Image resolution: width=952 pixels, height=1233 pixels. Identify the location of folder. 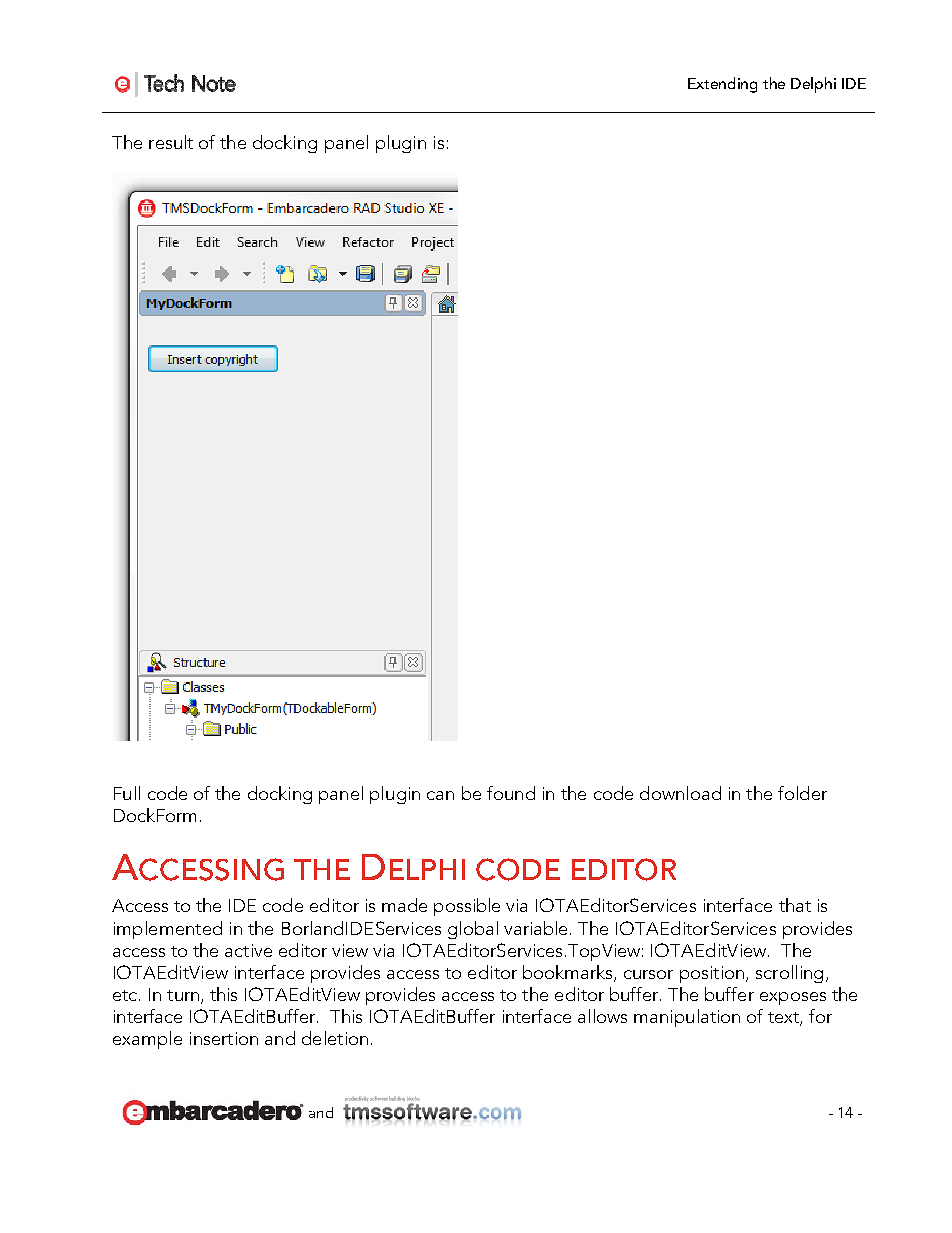
(802, 793).
